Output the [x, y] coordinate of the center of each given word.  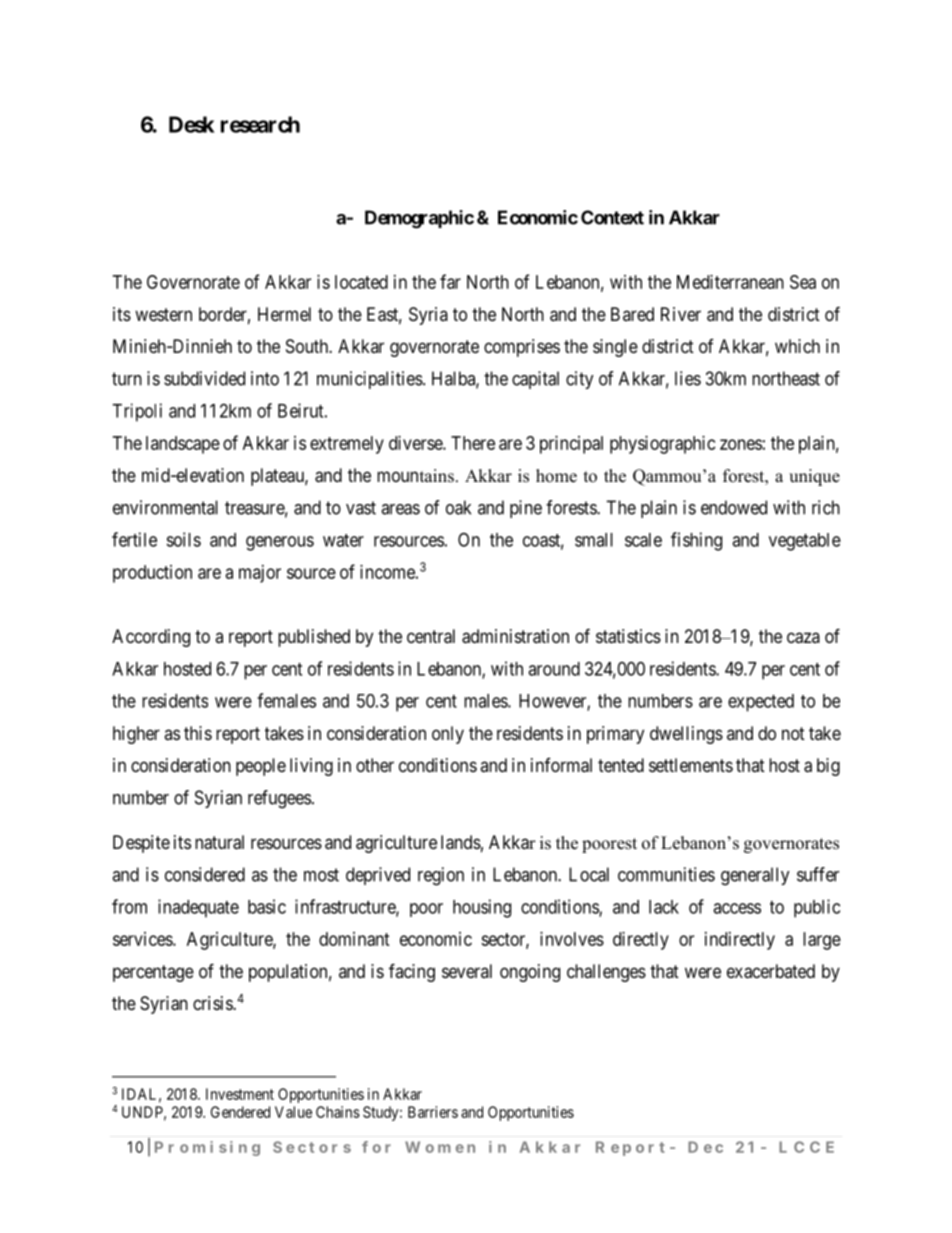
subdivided [204, 378]
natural [219, 842]
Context [612, 217]
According [151, 638]
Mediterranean [730, 282]
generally [755, 876]
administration [515, 636]
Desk [192, 124]
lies [688, 378]
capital [535, 380]
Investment [240, 1094]
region [441, 876]
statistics [628, 636]
